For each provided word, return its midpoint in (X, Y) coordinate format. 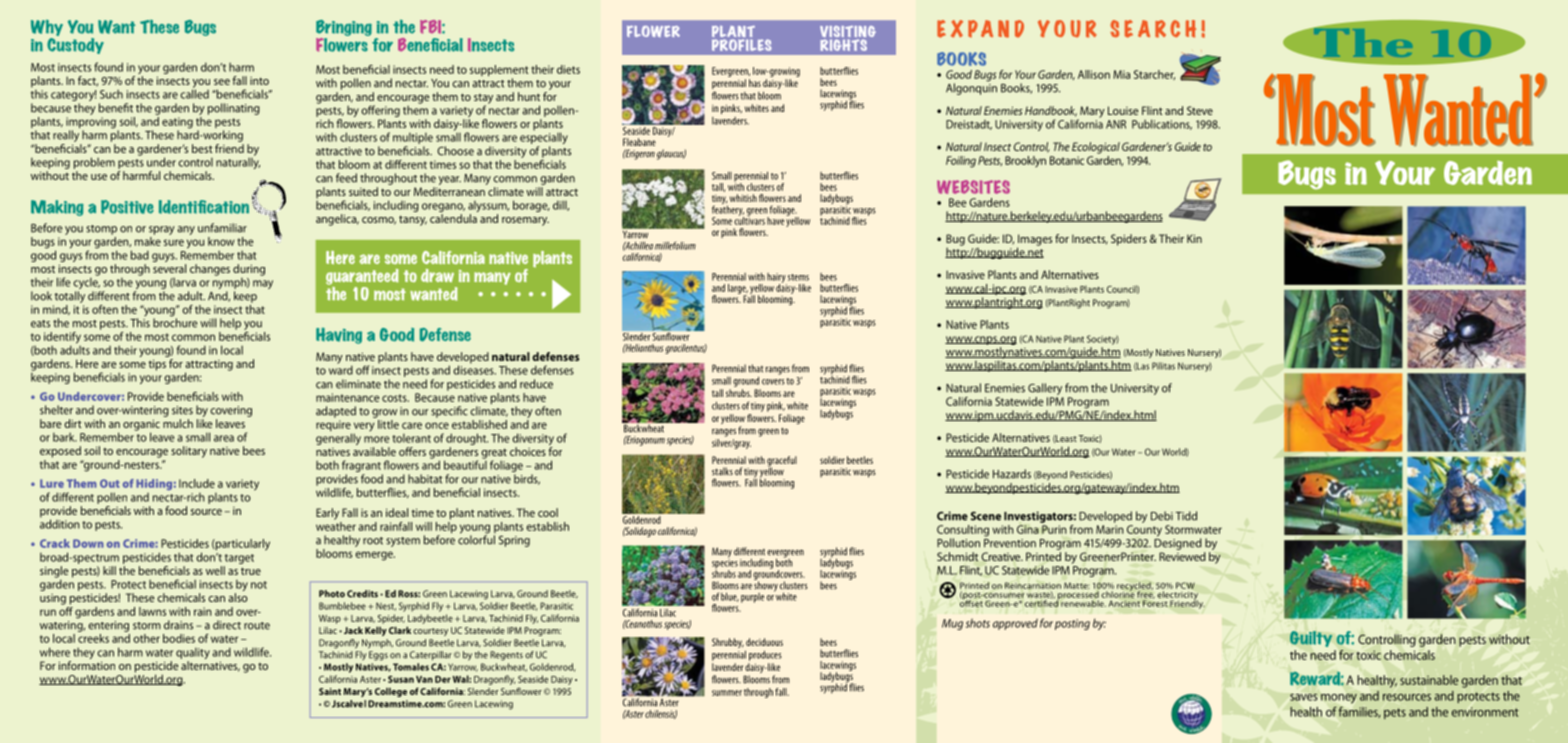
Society (1103, 340)
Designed (1178, 543)
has (755, 83)
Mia (1121, 74)
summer (727, 693)
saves (1304, 697)
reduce (536, 384)
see (222, 82)
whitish (743, 198)
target (239, 559)
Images (1034, 241)
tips (157, 365)
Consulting (963, 532)
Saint (330, 691)
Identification (204, 207)
